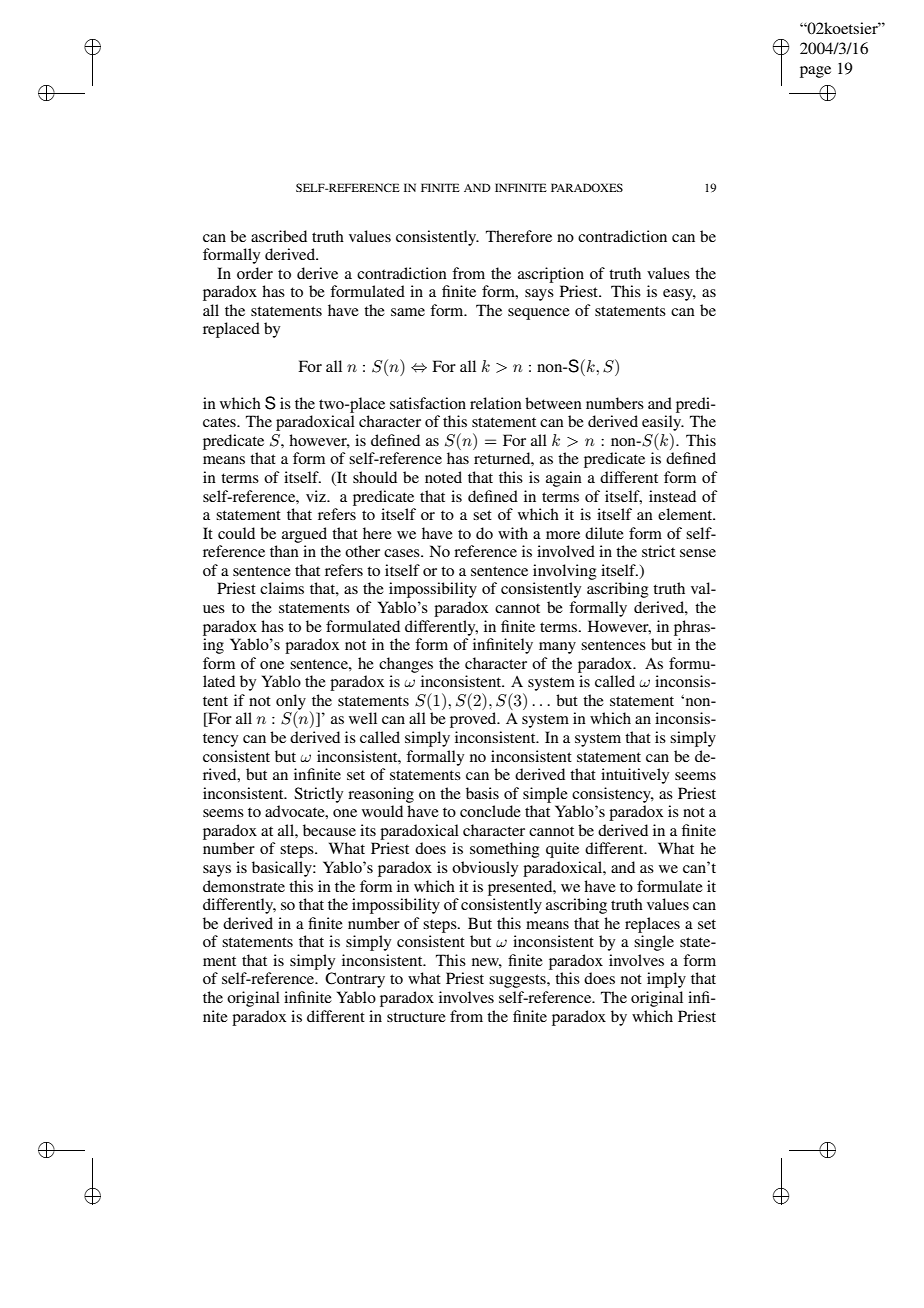 This screenshot has height=1308, width=924. What do you see at coordinates (355, 980) in the screenshot?
I see `Contrary` at bounding box center [355, 980].
